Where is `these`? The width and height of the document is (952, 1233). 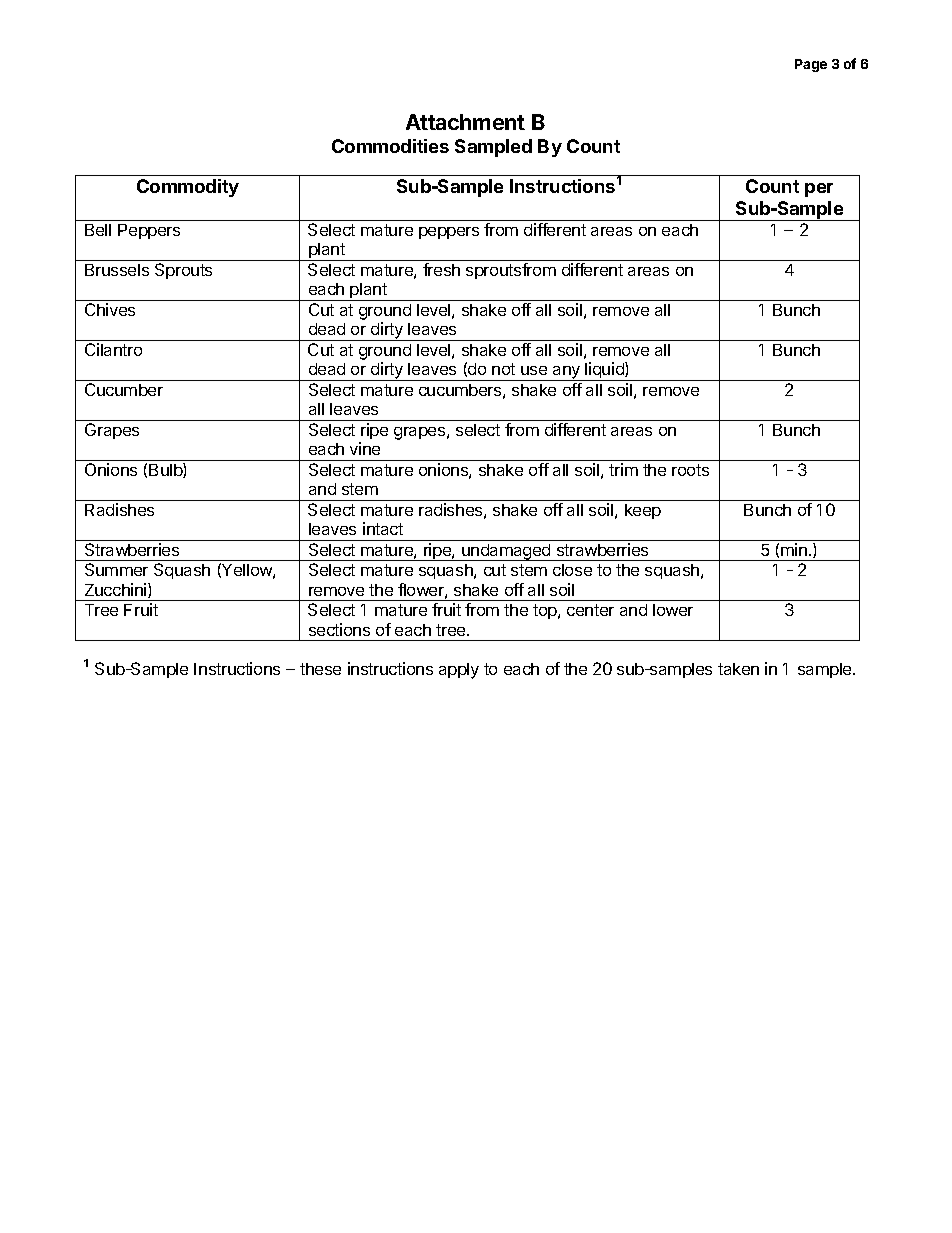 these is located at coordinates (320, 669).
